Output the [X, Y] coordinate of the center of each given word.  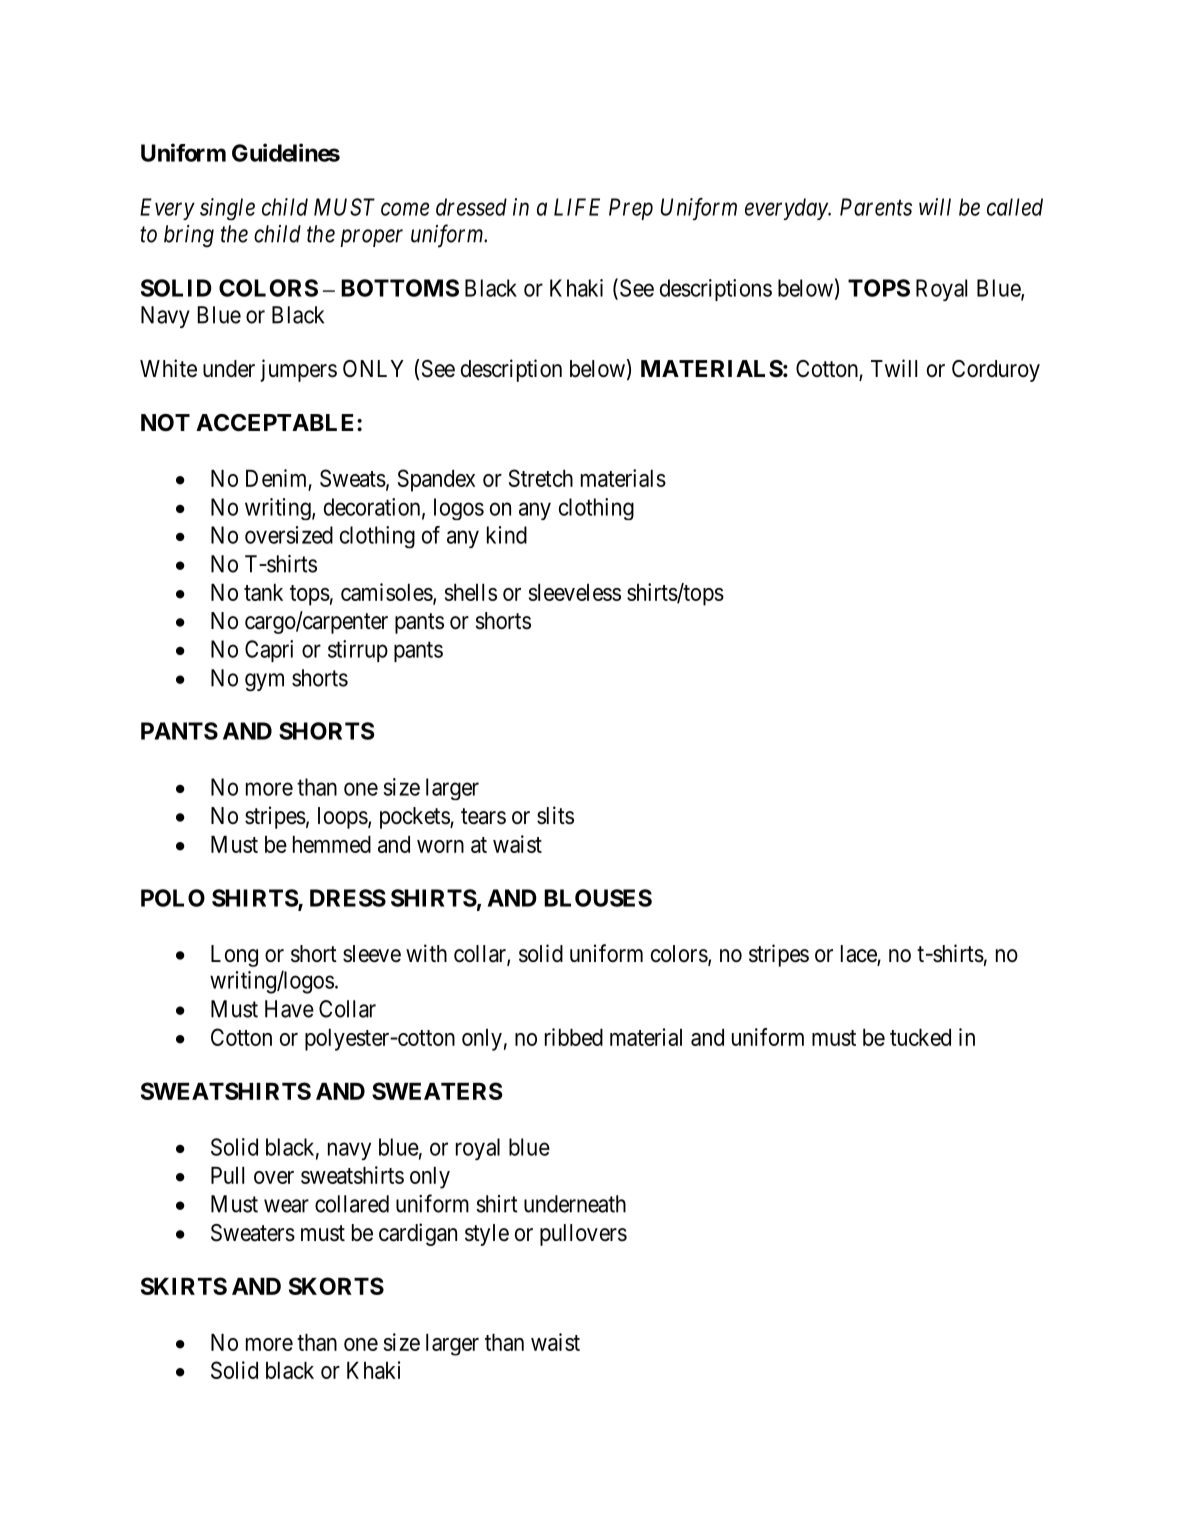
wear [286, 1206]
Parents [876, 207]
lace [859, 955]
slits [555, 815]
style [487, 1235]
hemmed [332, 844]
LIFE [577, 207]
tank [263, 592]
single [227, 209]
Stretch [541, 478]
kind [507, 535]
